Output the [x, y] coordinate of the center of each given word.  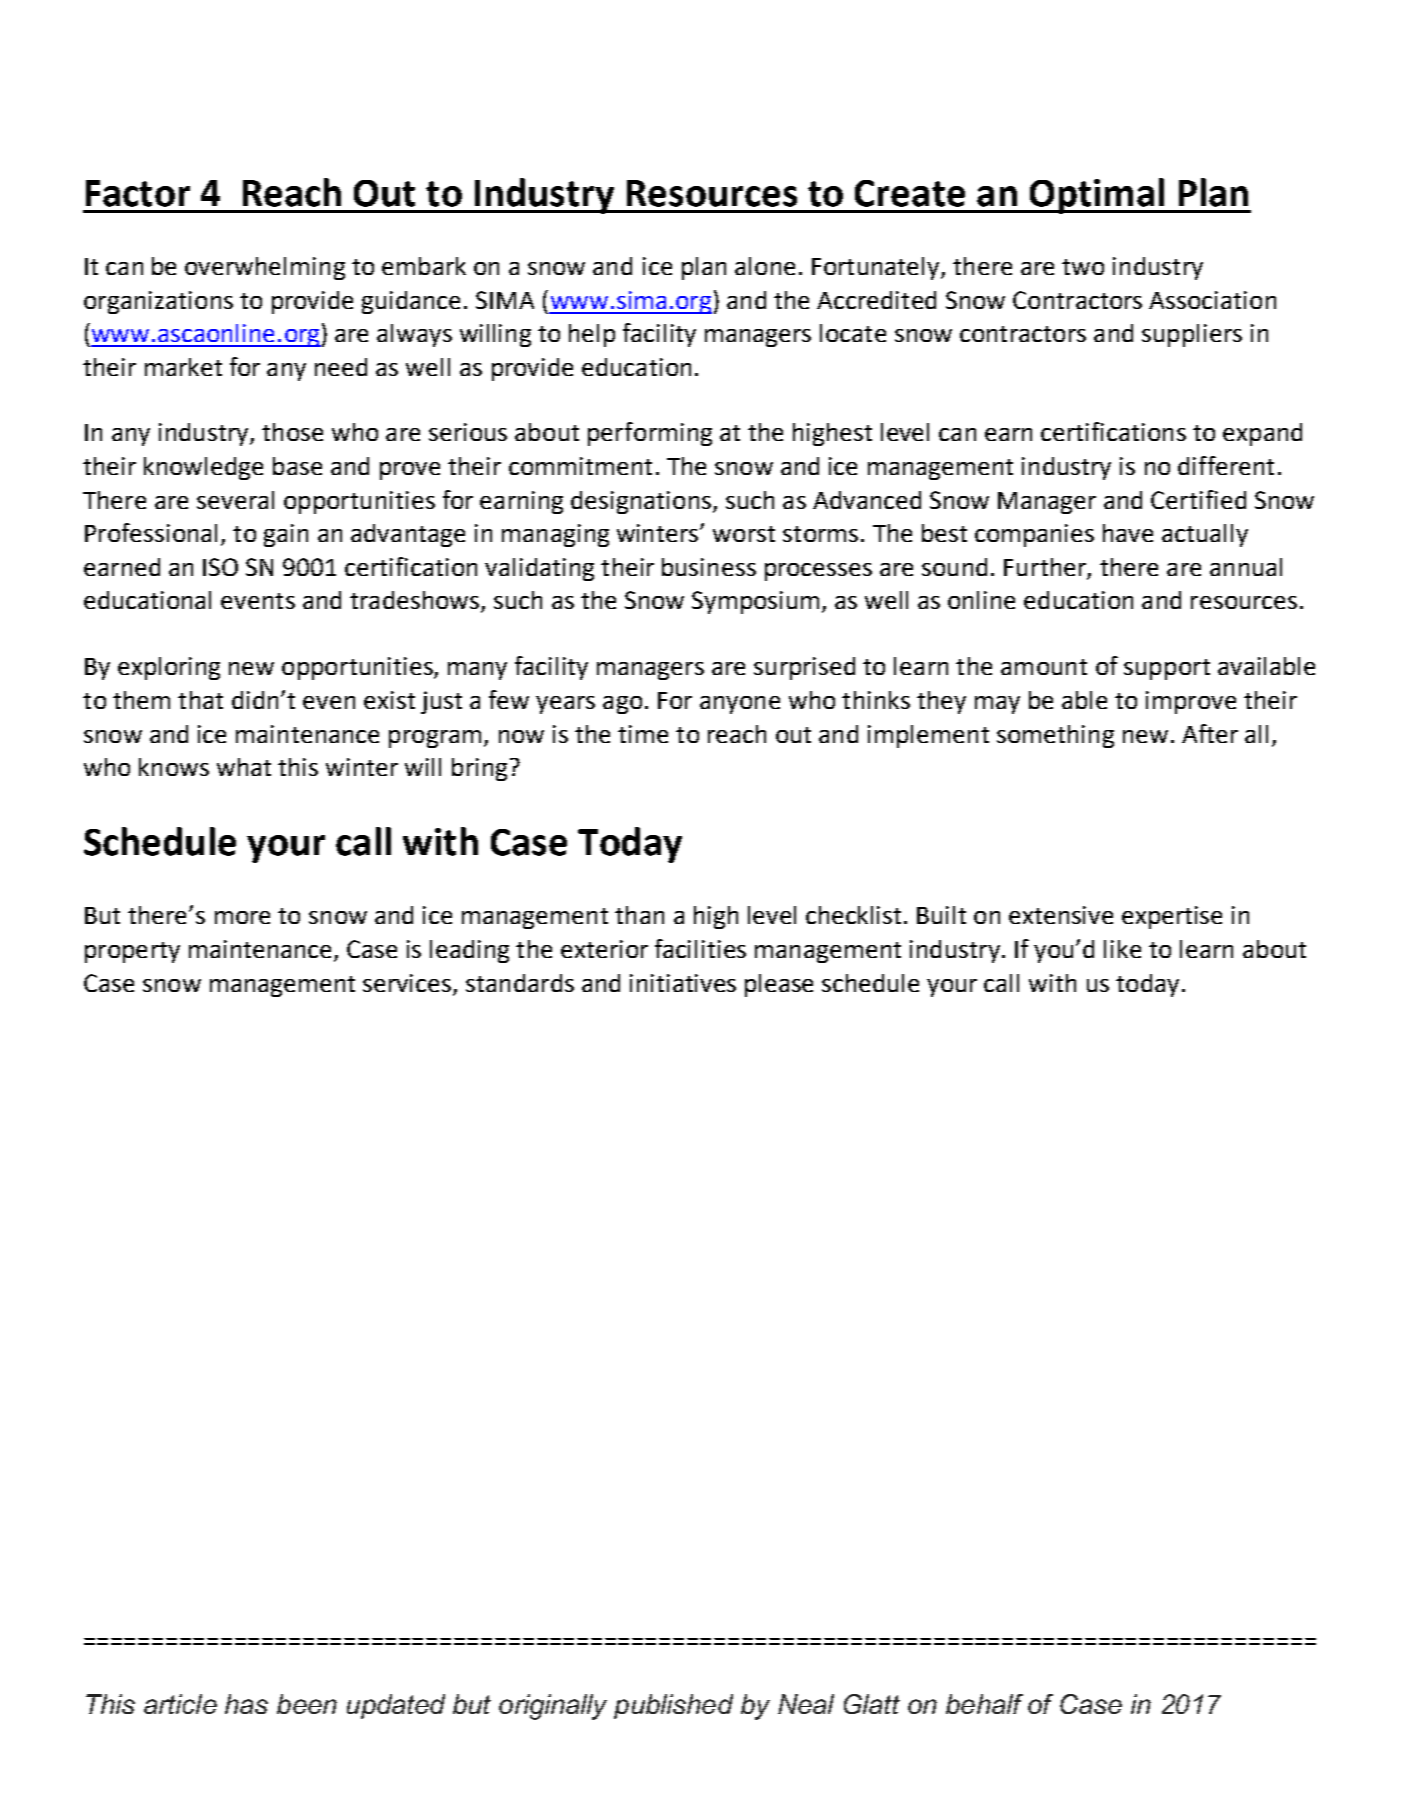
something [1055, 736]
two [1083, 267]
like [1122, 949]
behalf [984, 1704]
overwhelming [265, 268]
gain [286, 535]
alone [765, 266]
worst [744, 534]
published [673, 1706]
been [307, 1704]
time [643, 734]
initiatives [683, 983]
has [246, 1704]
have [1128, 533]
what [244, 767]
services [407, 983]
